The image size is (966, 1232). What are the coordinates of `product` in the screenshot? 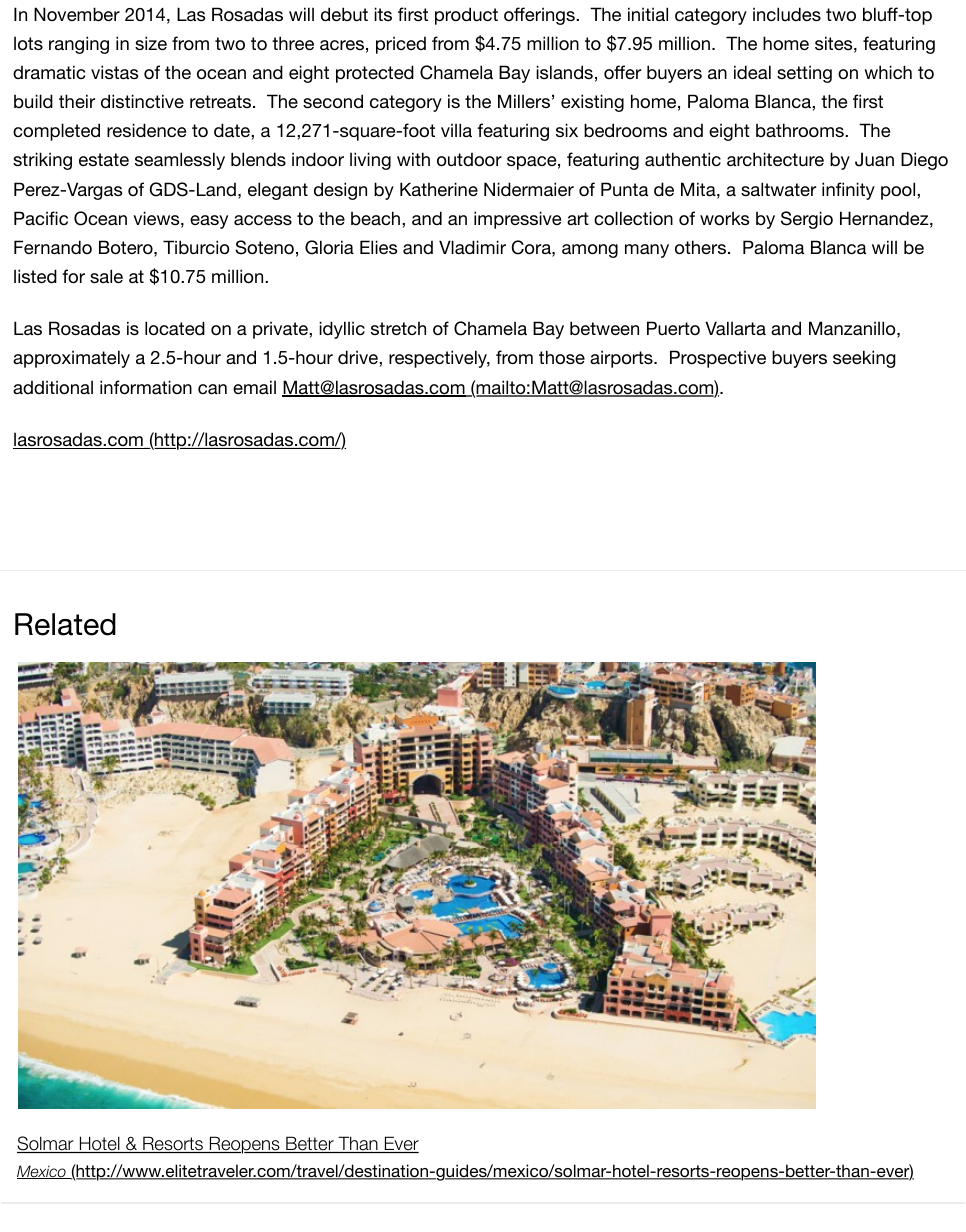 It's located at (466, 16).
